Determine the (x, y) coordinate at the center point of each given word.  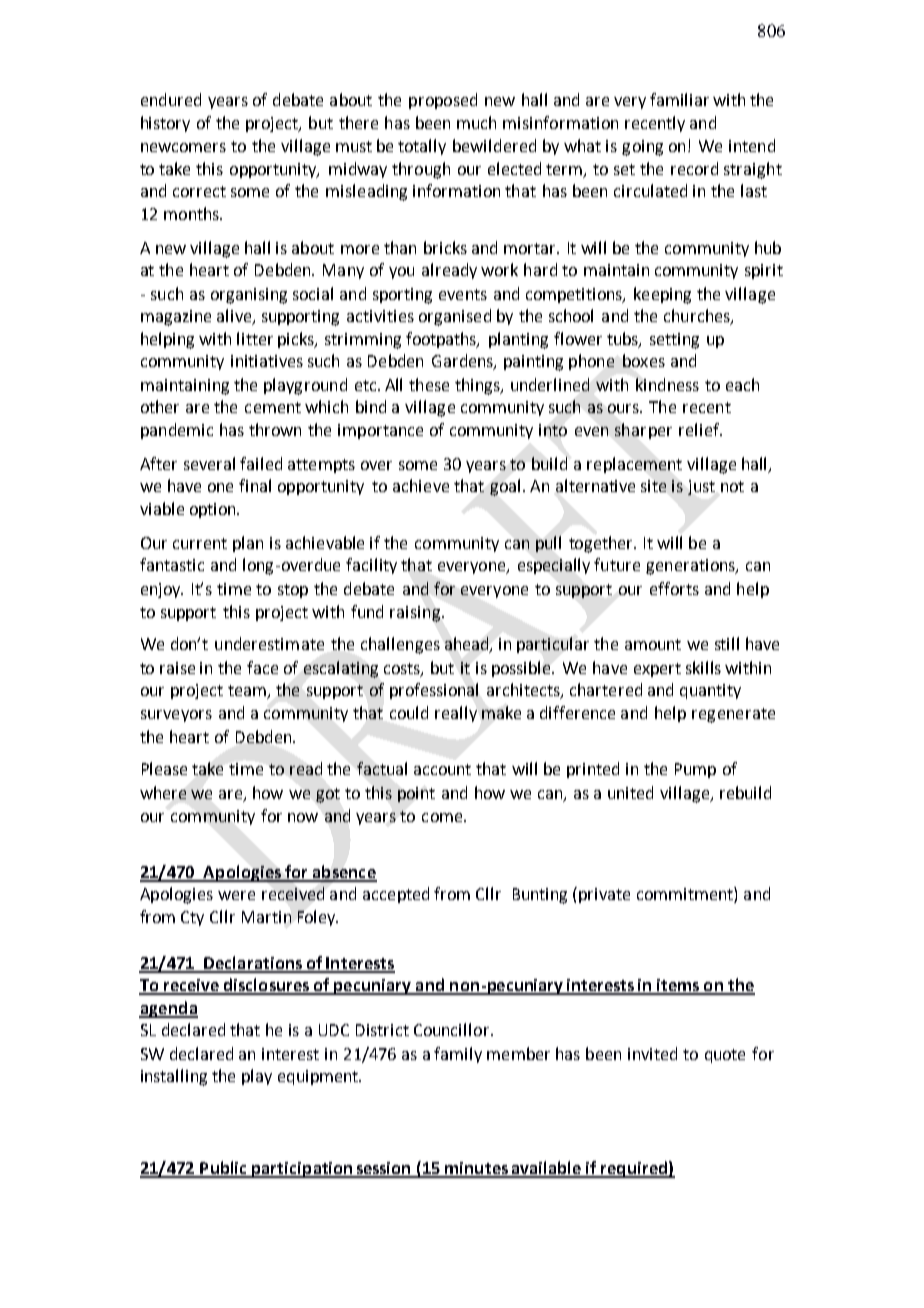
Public (224, 1169)
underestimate (269, 643)
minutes (476, 1169)
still (727, 643)
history (165, 124)
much (476, 122)
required (633, 1169)
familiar (679, 99)
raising (415, 614)
